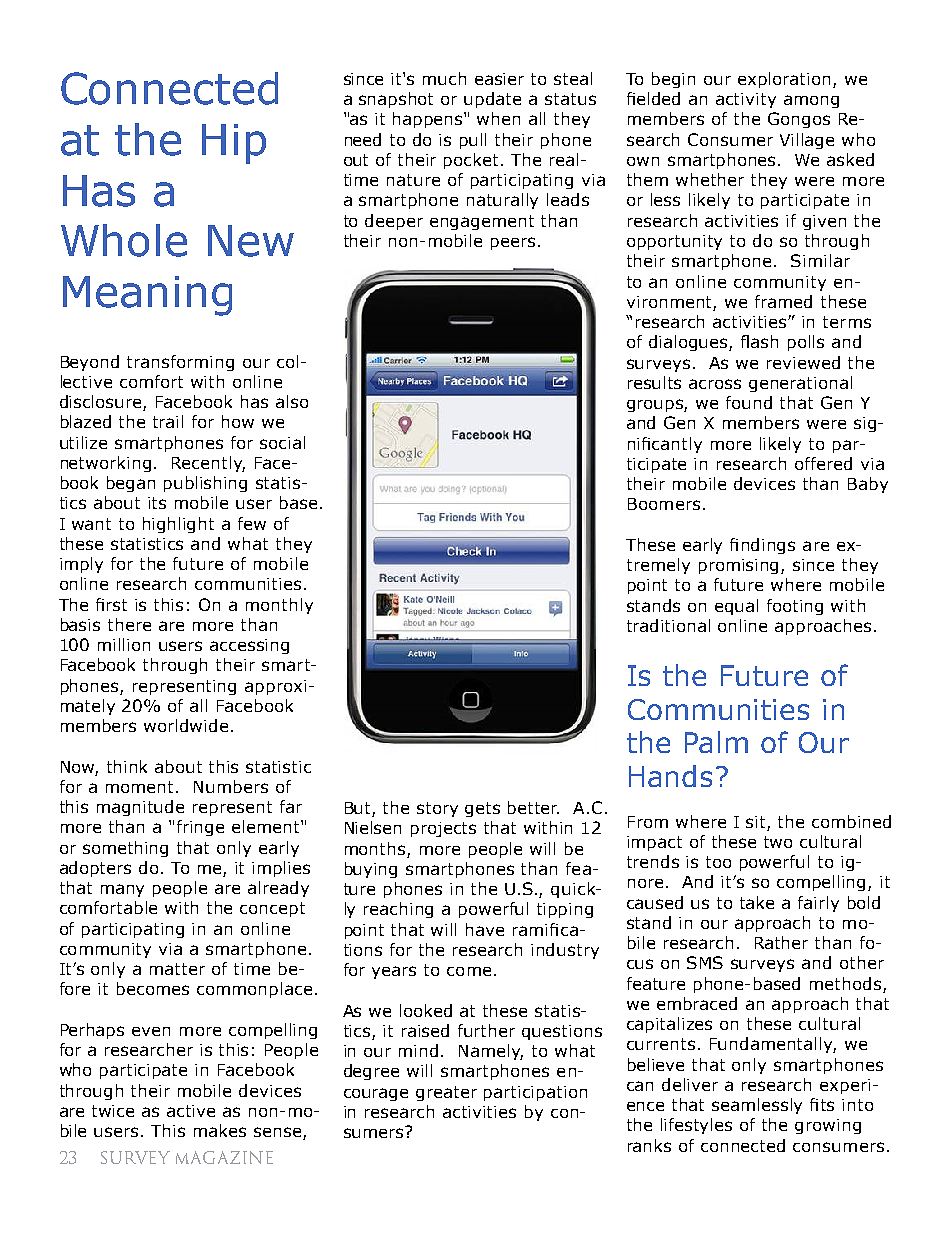 The height and width of the image is (1233, 952). What do you see at coordinates (492, 100) in the image?
I see `update` at bounding box center [492, 100].
